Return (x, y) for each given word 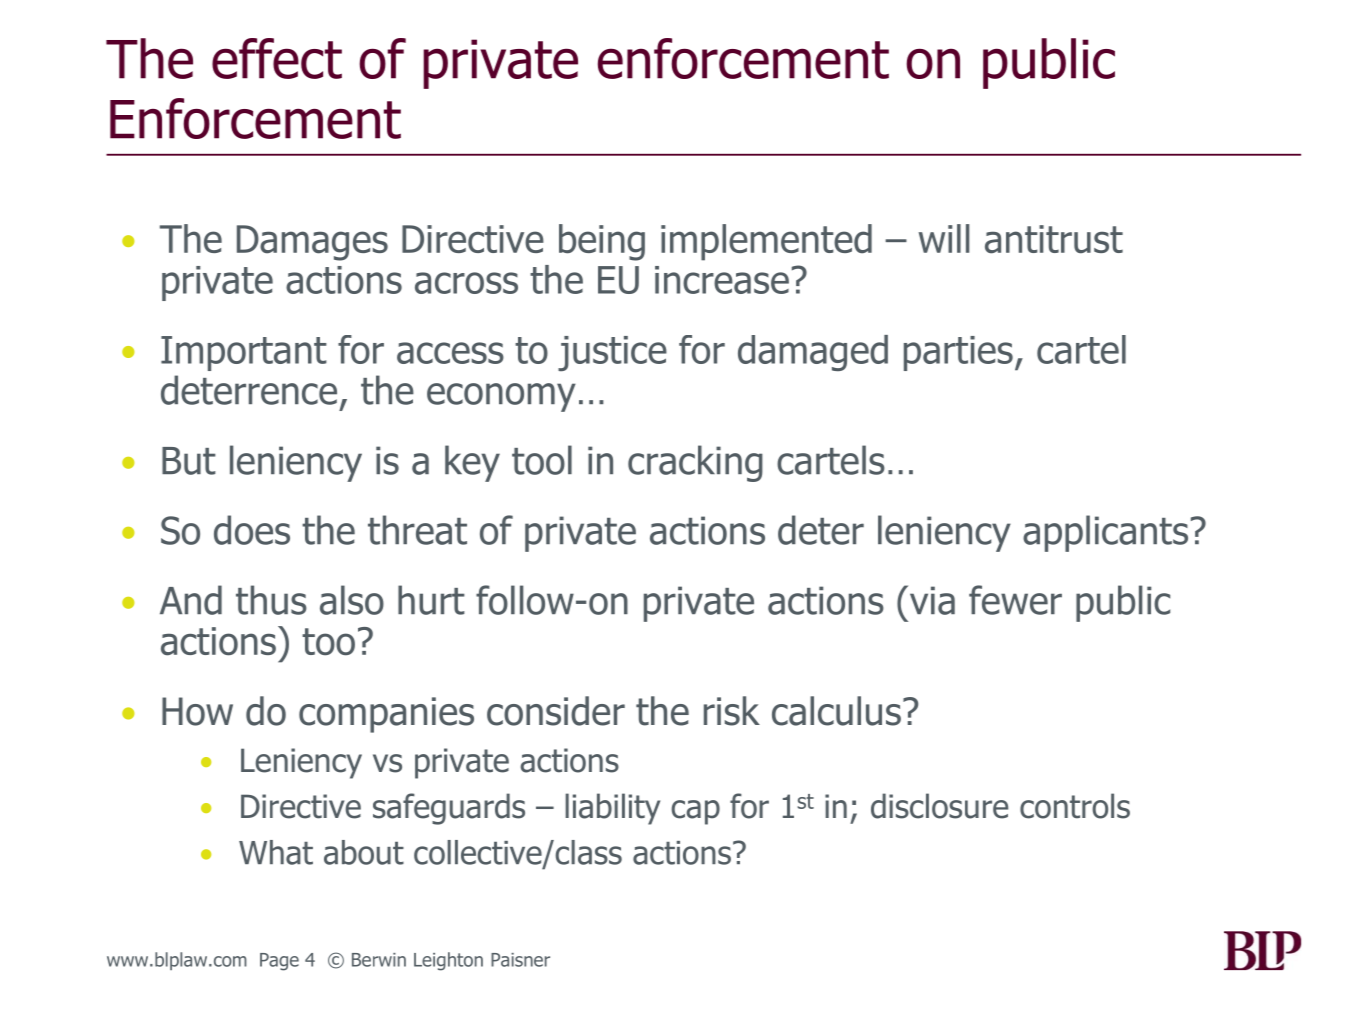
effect (277, 58)
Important (244, 353)
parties (958, 353)
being (602, 242)
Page (279, 962)
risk (732, 711)
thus (271, 600)
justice (612, 353)
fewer (1015, 600)
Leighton (448, 961)
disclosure (939, 806)
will (944, 238)
